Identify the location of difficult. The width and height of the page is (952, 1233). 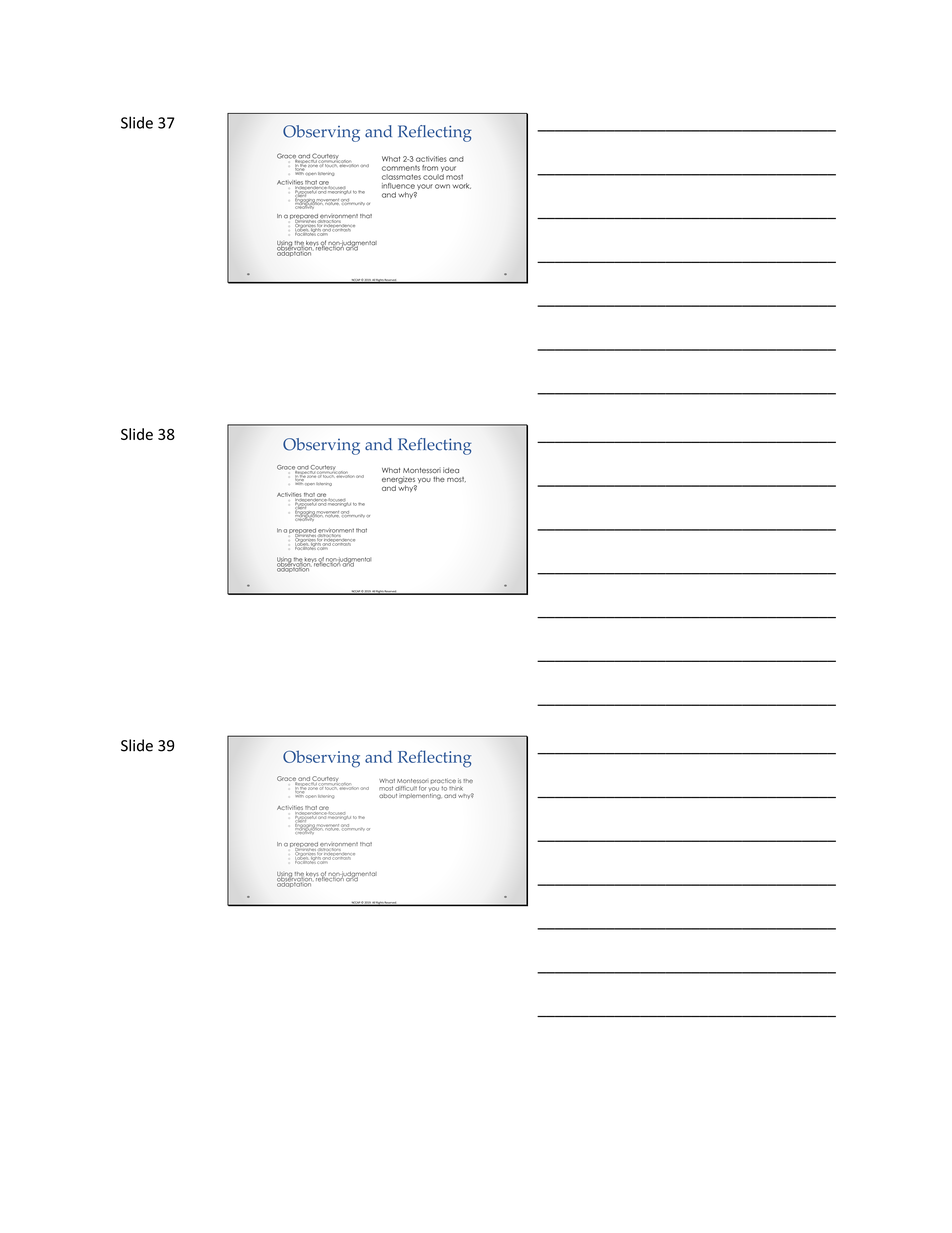
(406, 789).
